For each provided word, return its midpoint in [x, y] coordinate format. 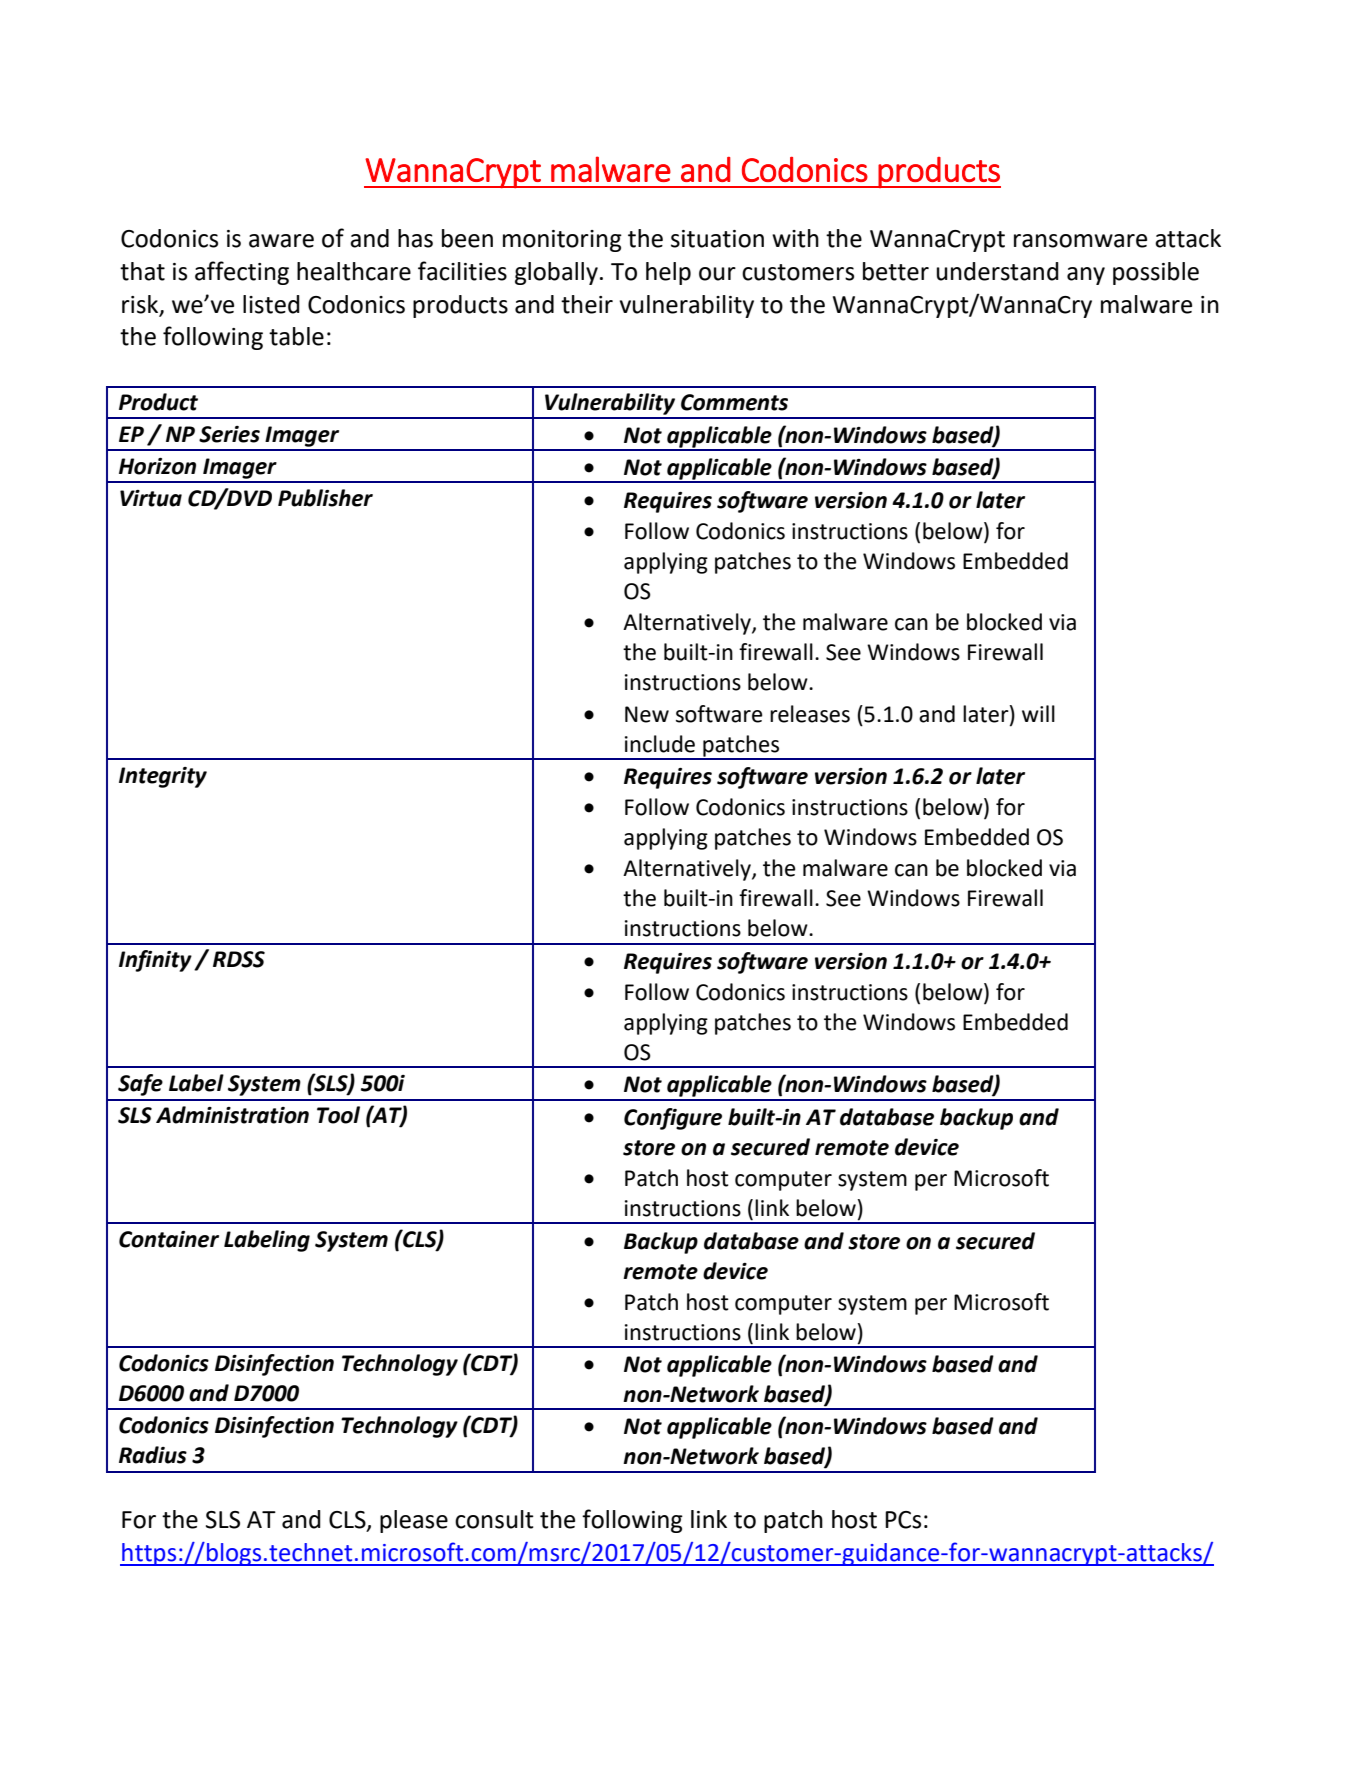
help [668, 273]
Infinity [155, 961]
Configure [673, 1119]
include [660, 744]
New [647, 714]
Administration [232, 1115]
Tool [338, 1115]
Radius [153, 1455]
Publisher [325, 498]
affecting [242, 273]
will [1038, 713]
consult [494, 1519]
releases [810, 714]
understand [998, 271]
